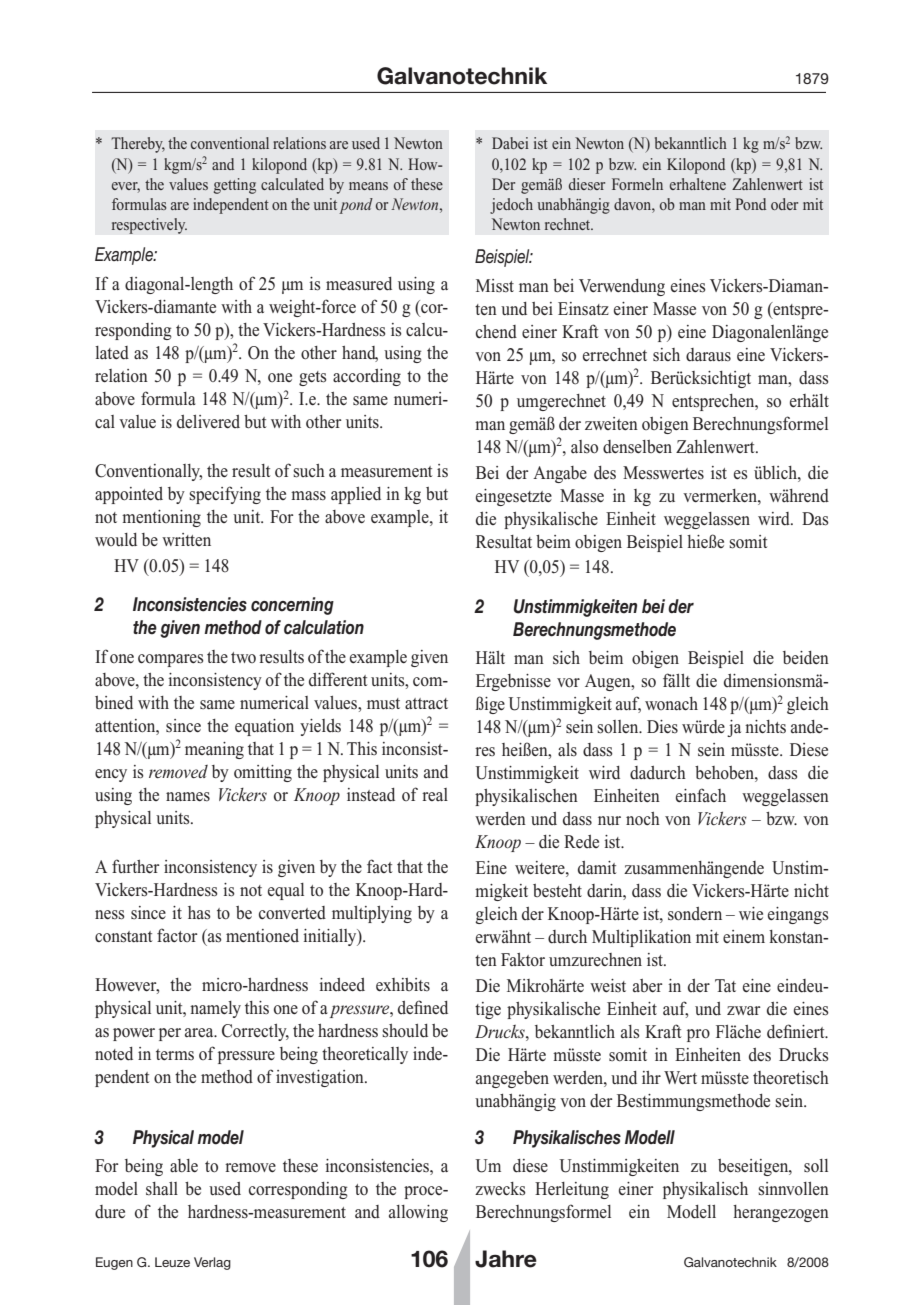 This image has width=924, height=1305. I want to click on applied, so click(356, 495).
